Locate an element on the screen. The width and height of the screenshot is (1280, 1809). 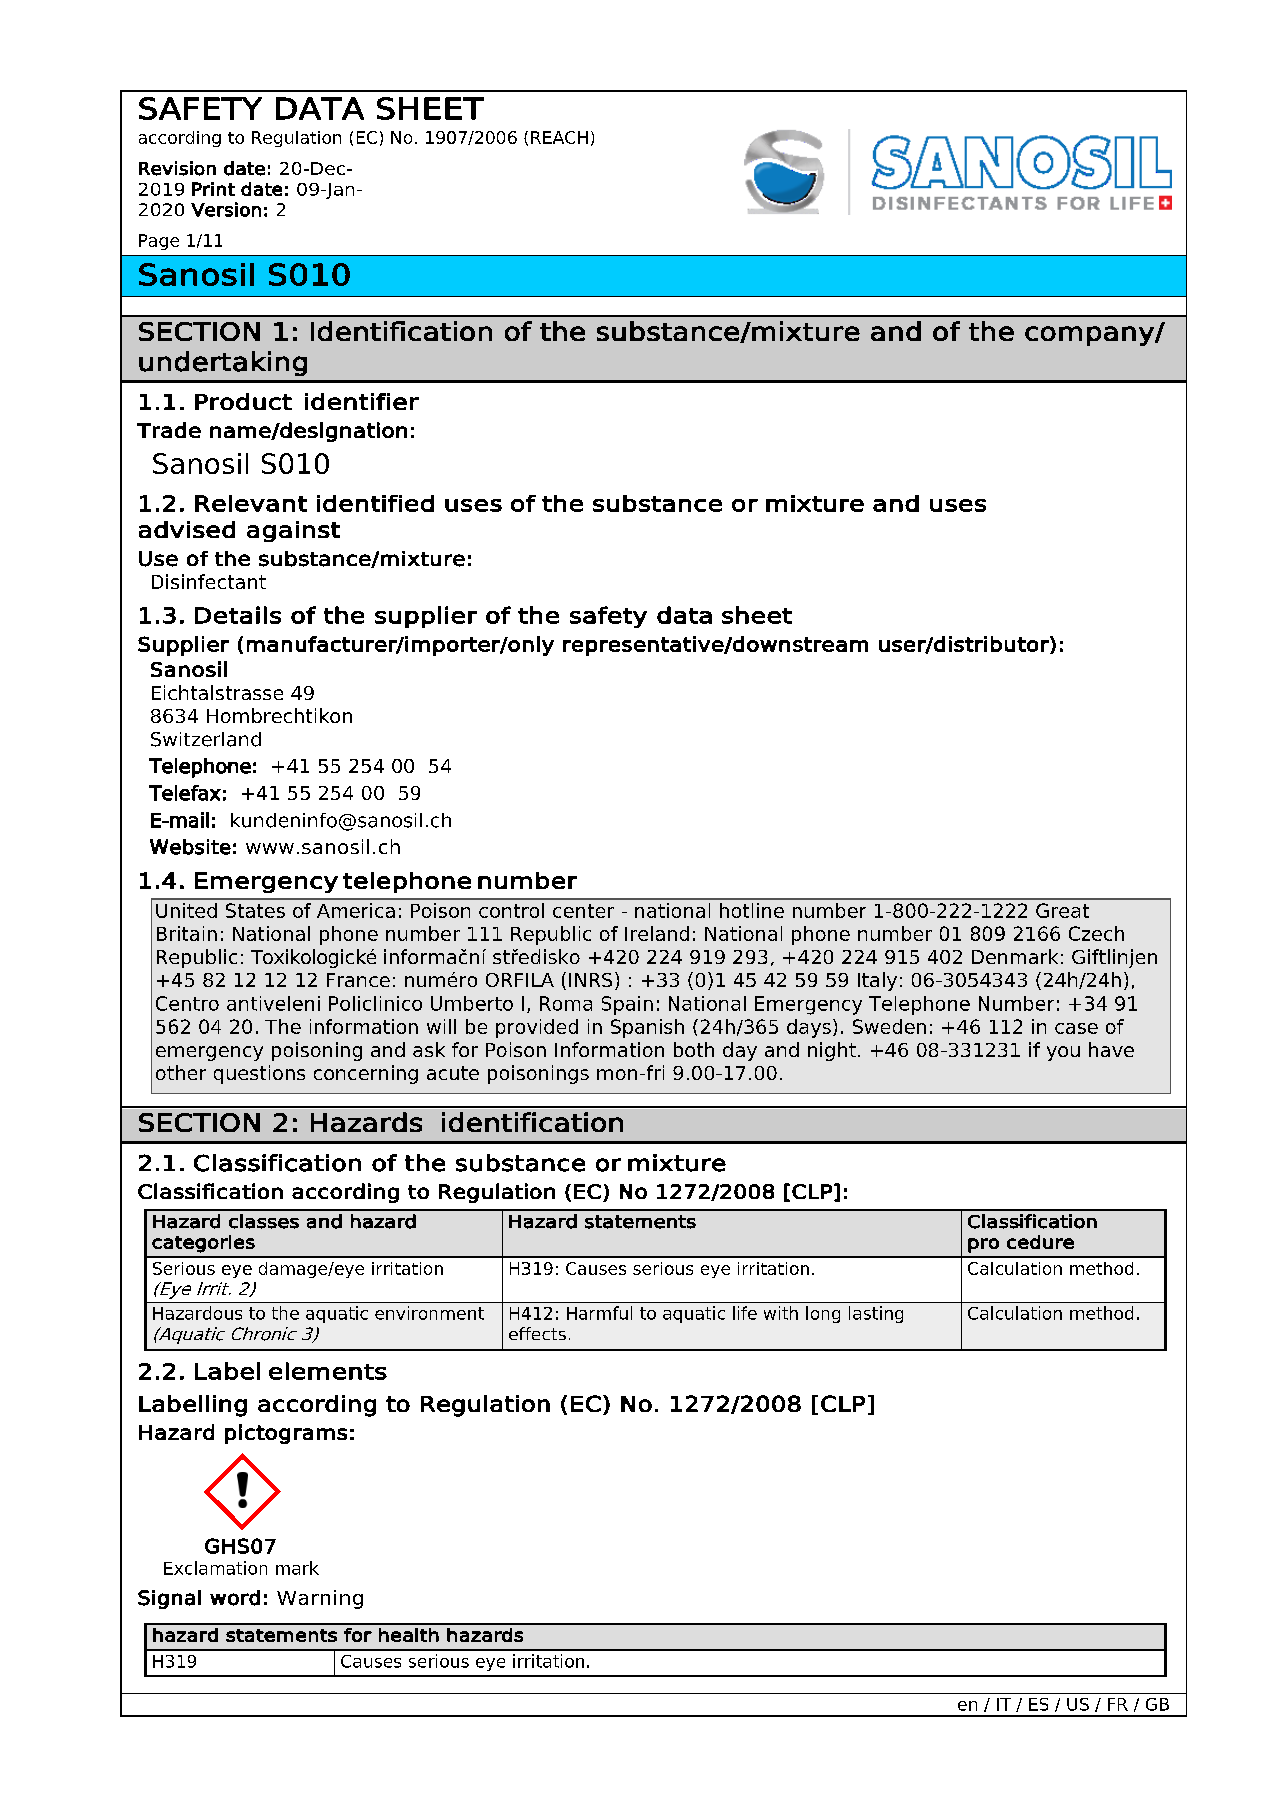
Revision is located at coordinates (177, 168).
